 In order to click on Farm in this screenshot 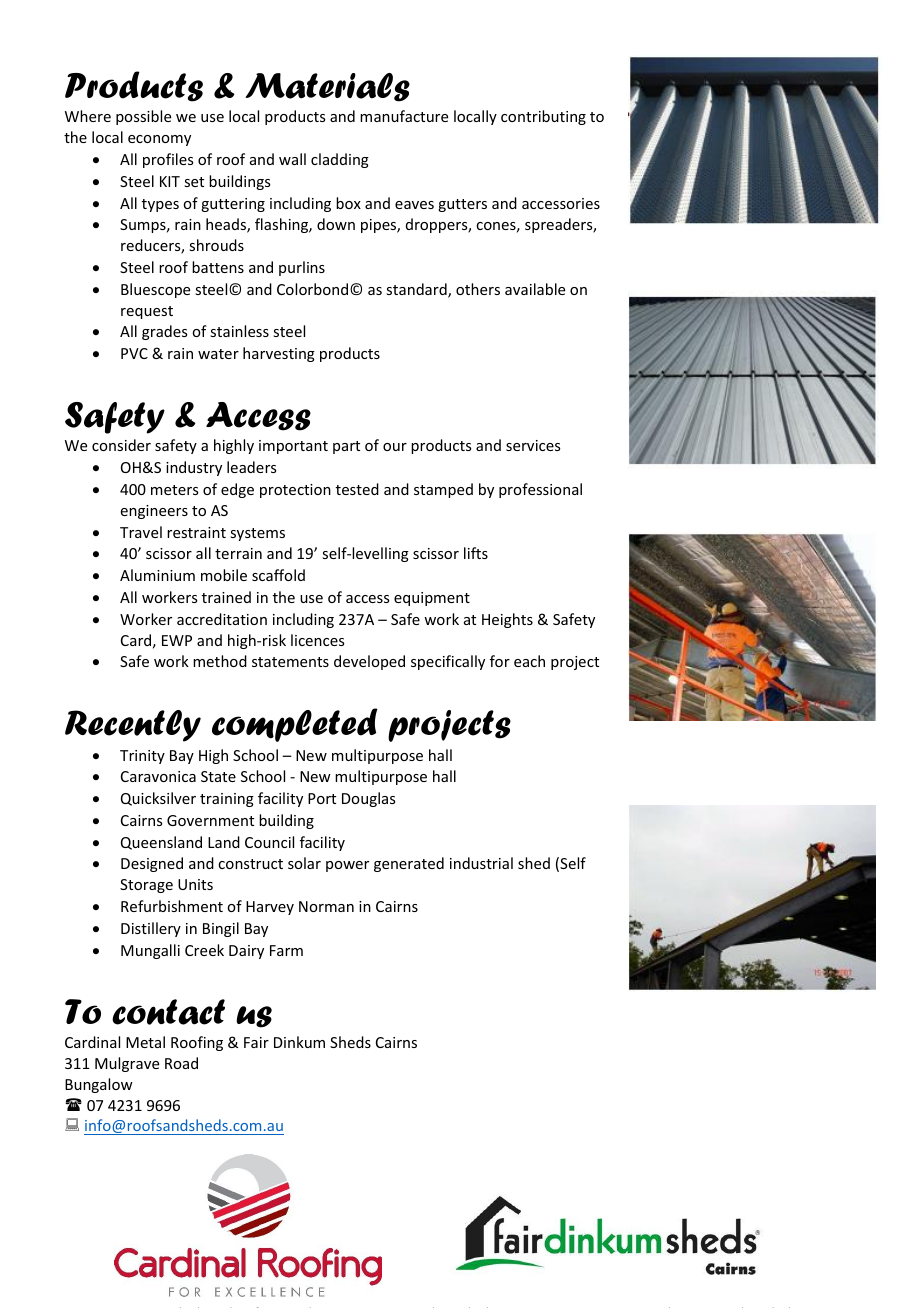, I will do `click(286, 950)`.
